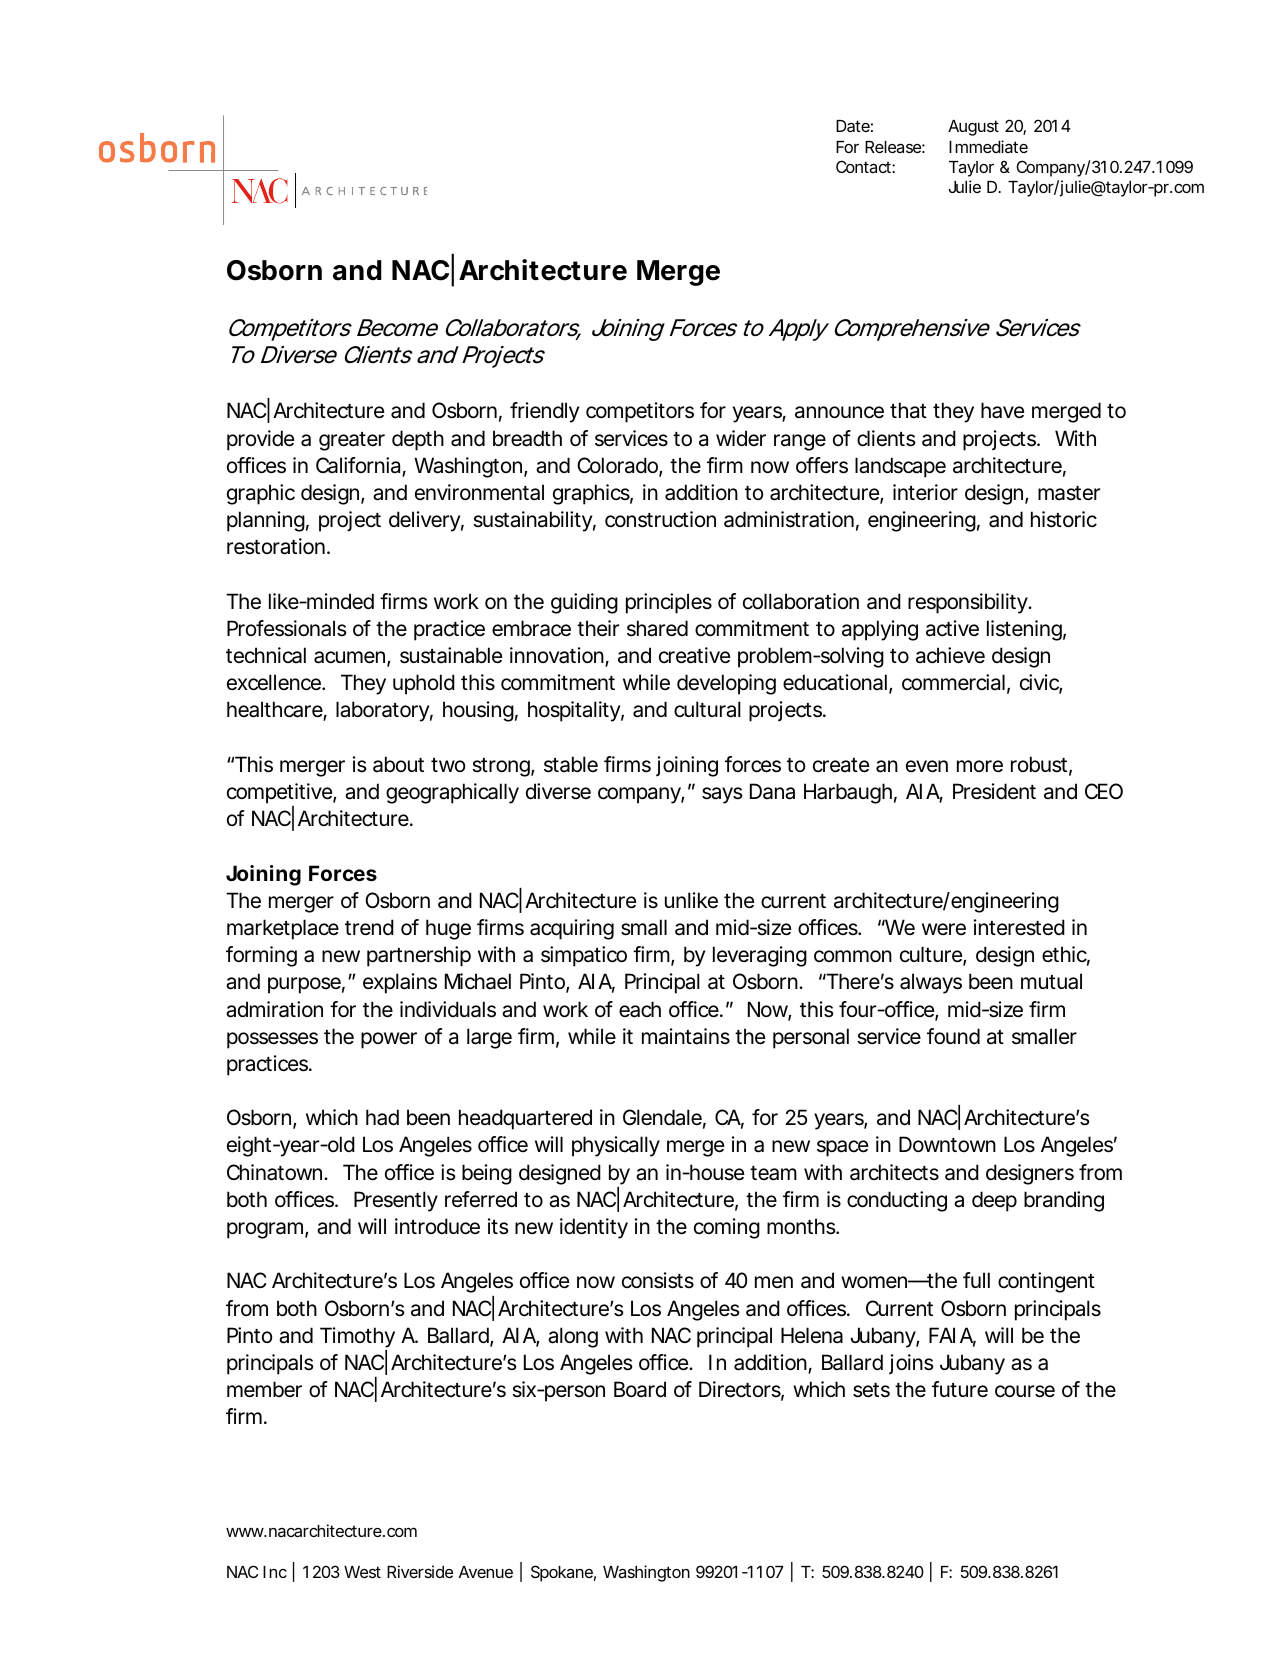  Describe the element at coordinates (727, 1228) in the screenshot. I see `coming` at that location.
